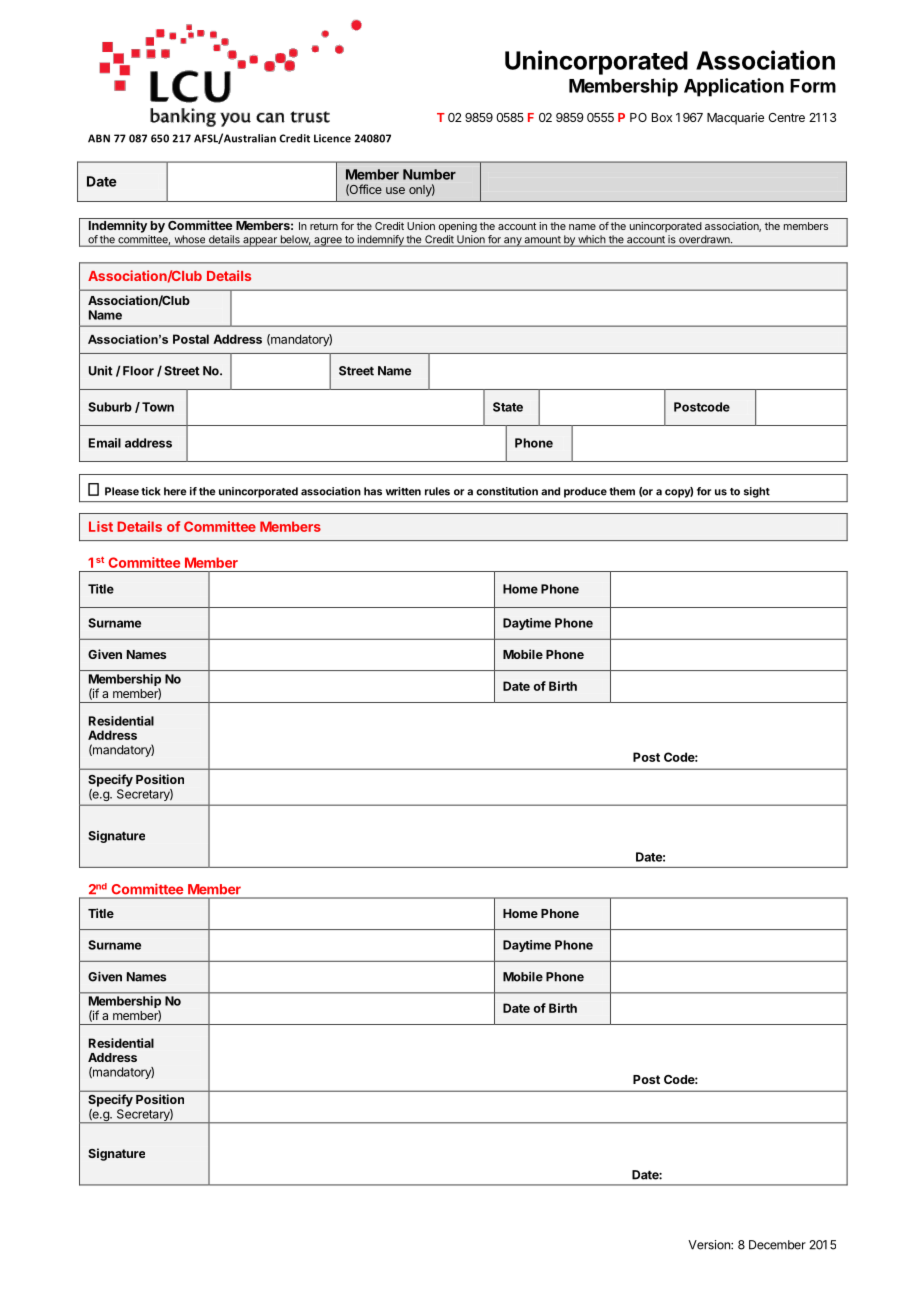 The height and width of the screenshot is (1308, 924). I want to click on December, so click(777, 1245).
